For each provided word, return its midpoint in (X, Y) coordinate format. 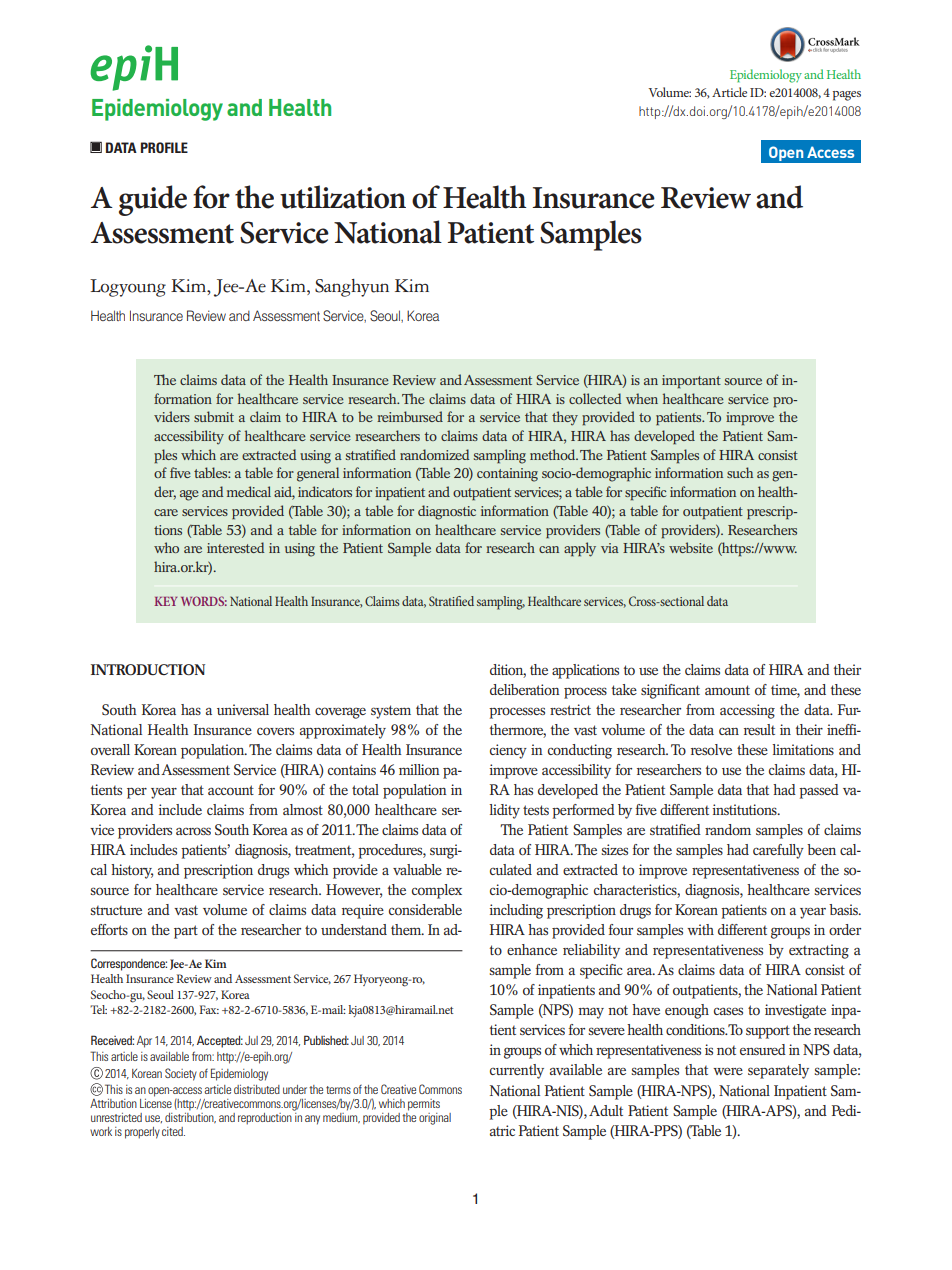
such (740, 472)
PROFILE (164, 147)
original (435, 1119)
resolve (711, 749)
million (419, 769)
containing (507, 475)
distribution (190, 1116)
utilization (343, 197)
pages (847, 96)
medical (249, 491)
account (231, 790)
